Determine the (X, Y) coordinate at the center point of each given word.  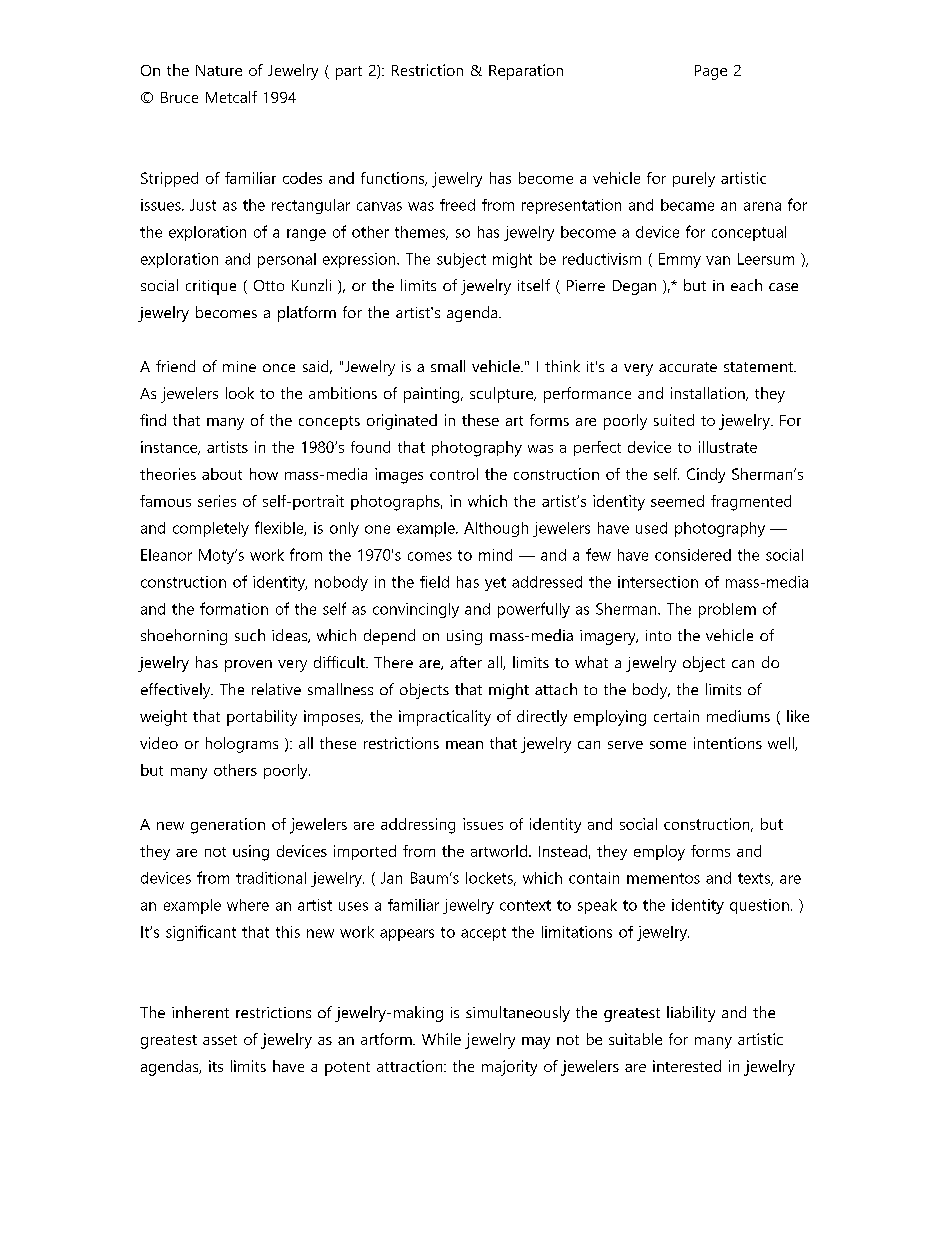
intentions (728, 743)
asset (220, 1040)
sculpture (503, 395)
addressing (418, 826)
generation (228, 826)
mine (239, 366)
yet (495, 584)
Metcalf (231, 97)
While (441, 1039)
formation (234, 608)
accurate (688, 367)
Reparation (526, 72)
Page (711, 72)
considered (693, 555)
